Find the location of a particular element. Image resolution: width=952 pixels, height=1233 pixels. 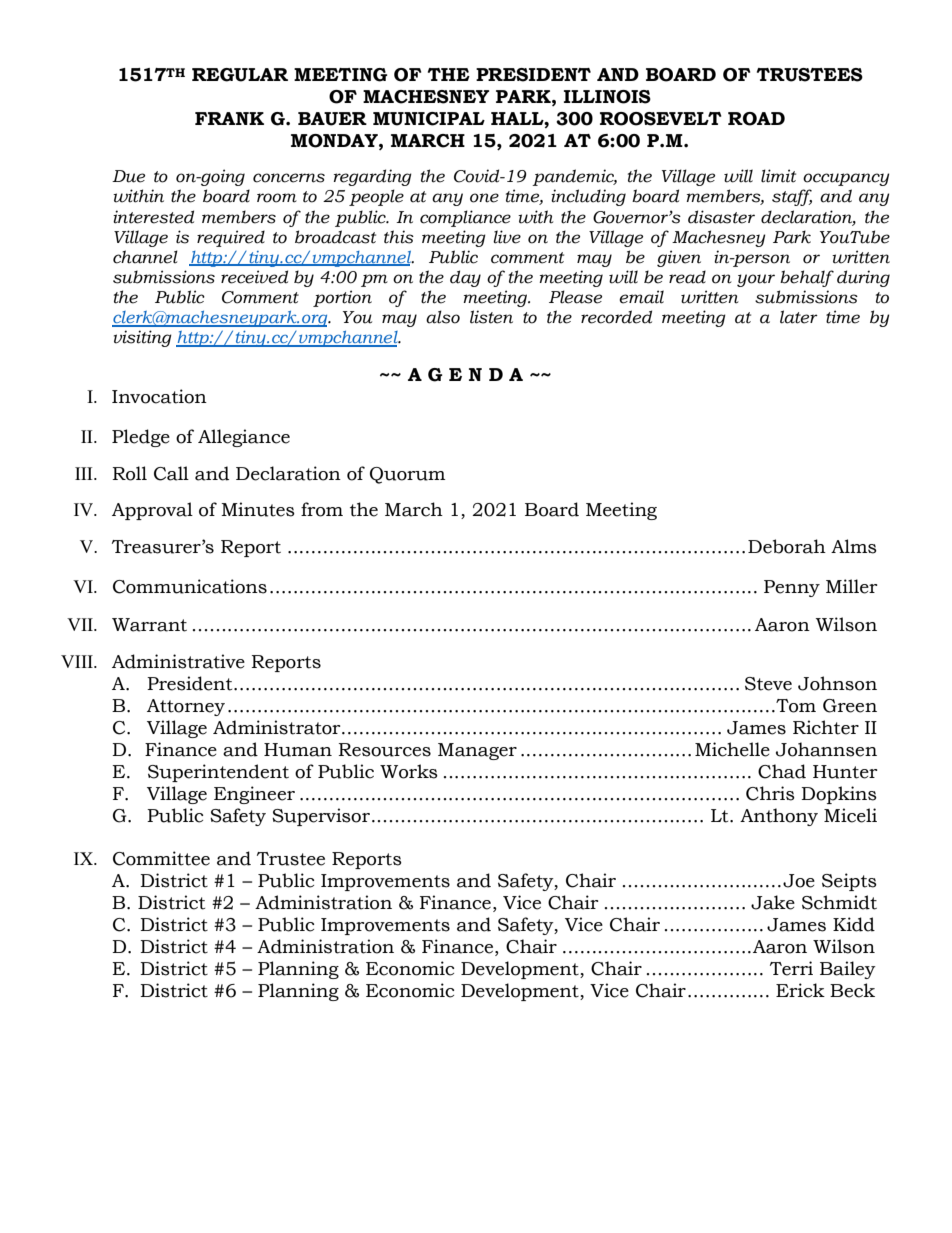

Committee is located at coordinates (161, 858).
